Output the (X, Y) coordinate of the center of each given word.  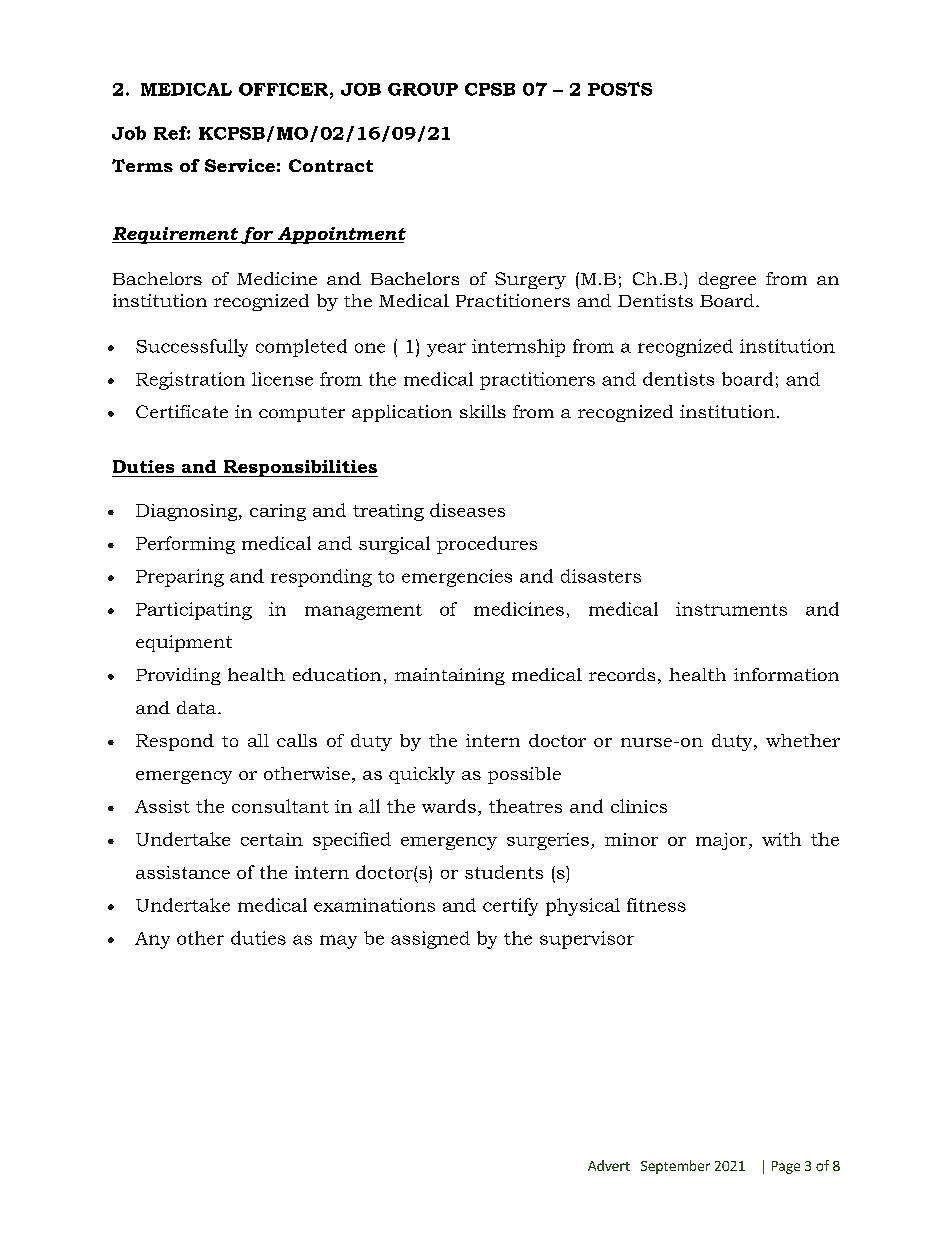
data (198, 707)
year (446, 350)
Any (152, 940)
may (338, 942)
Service (240, 165)
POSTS (620, 89)
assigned (430, 940)
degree (727, 280)
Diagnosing (188, 512)
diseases (467, 510)
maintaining (450, 676)
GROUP (423, 89)
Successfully (192, 348)
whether (803, 740)
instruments (731, 609)
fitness (656, 905)
